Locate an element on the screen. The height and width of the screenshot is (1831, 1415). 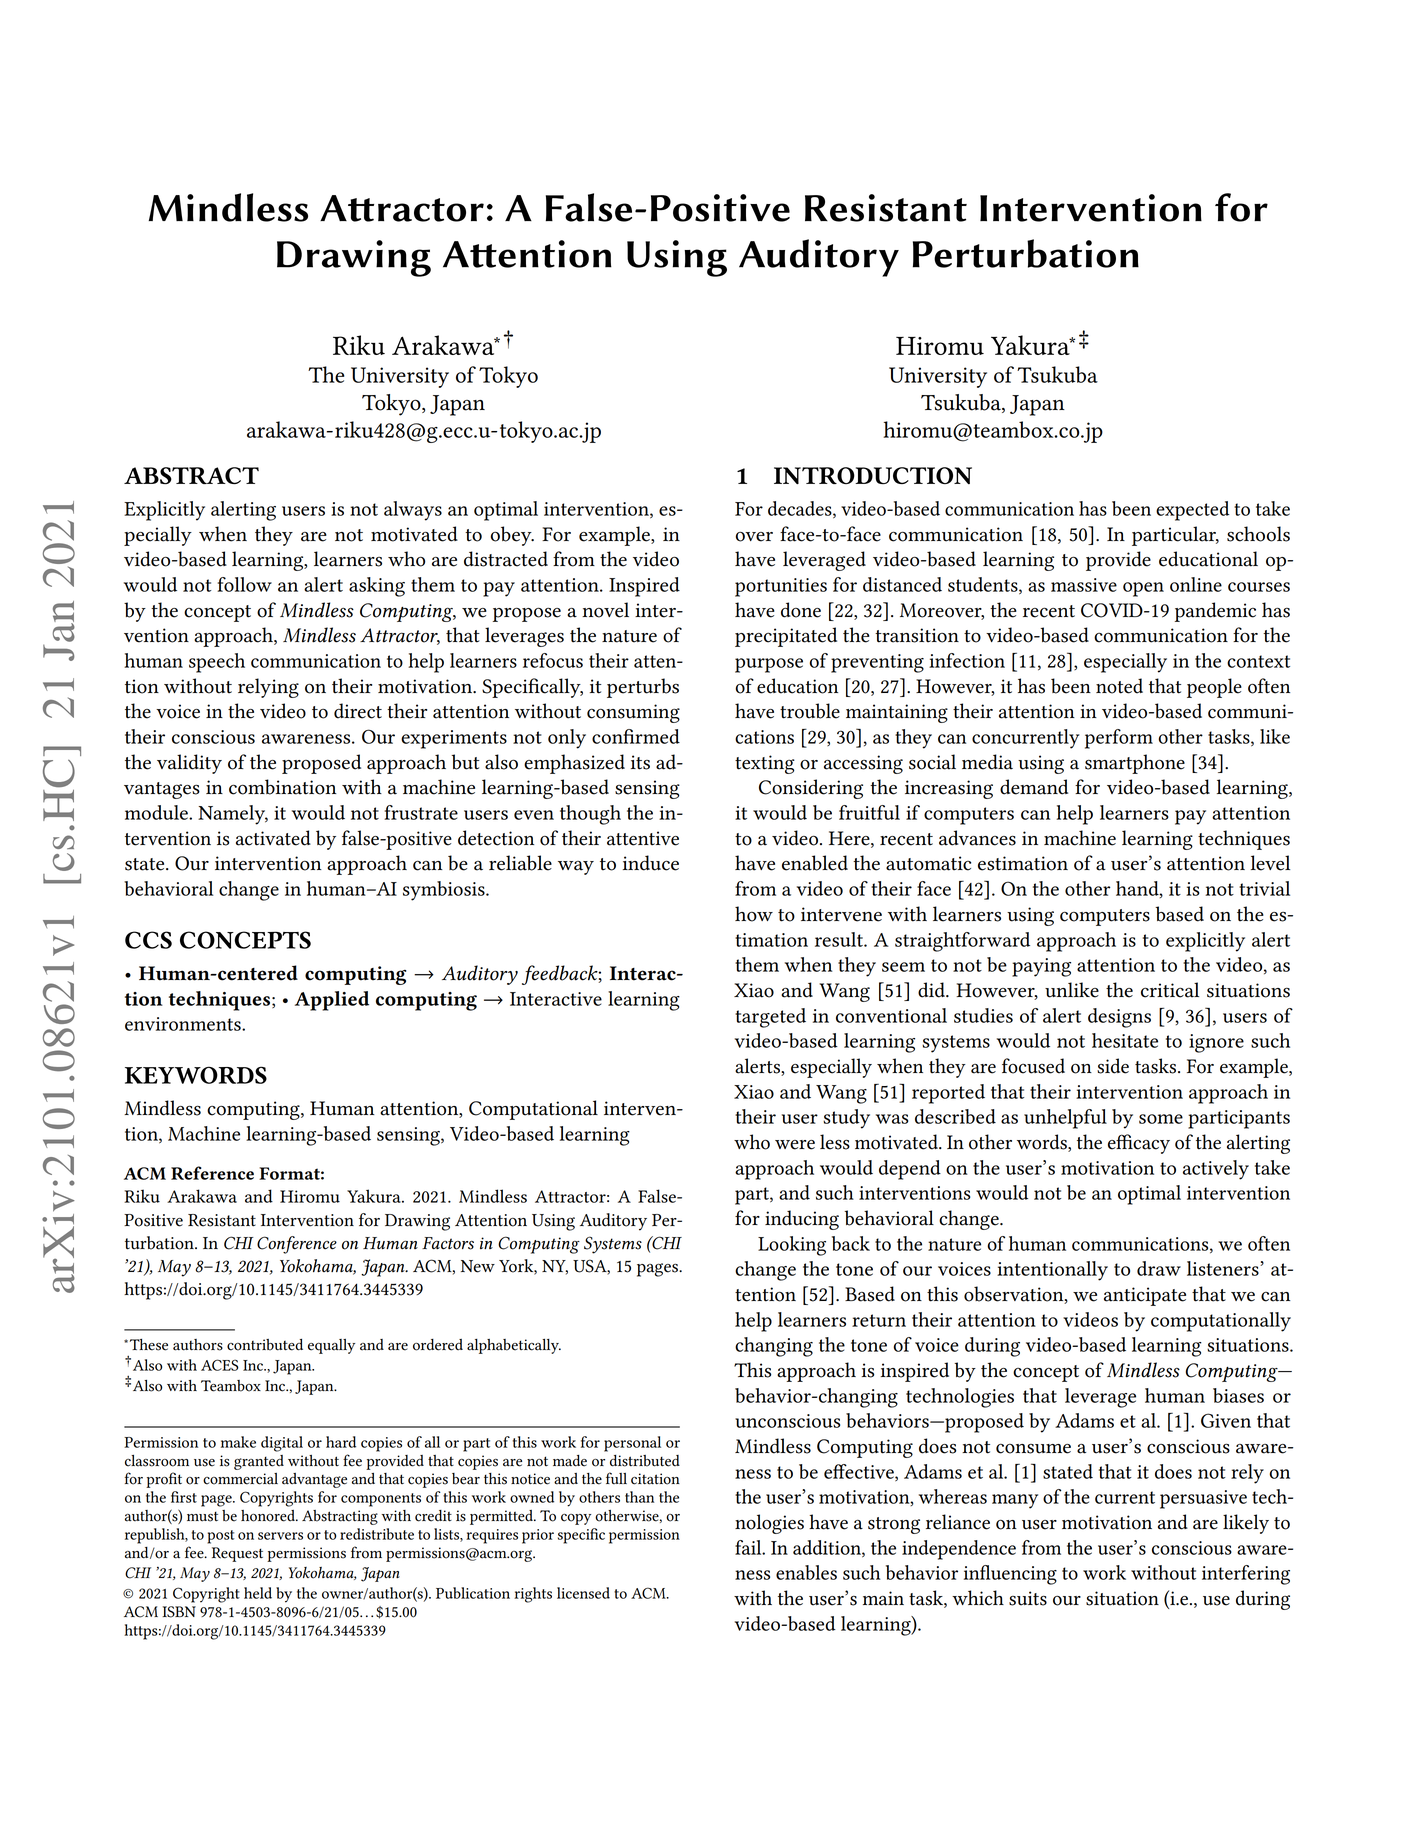
done is located at coordinates (801, 610).
